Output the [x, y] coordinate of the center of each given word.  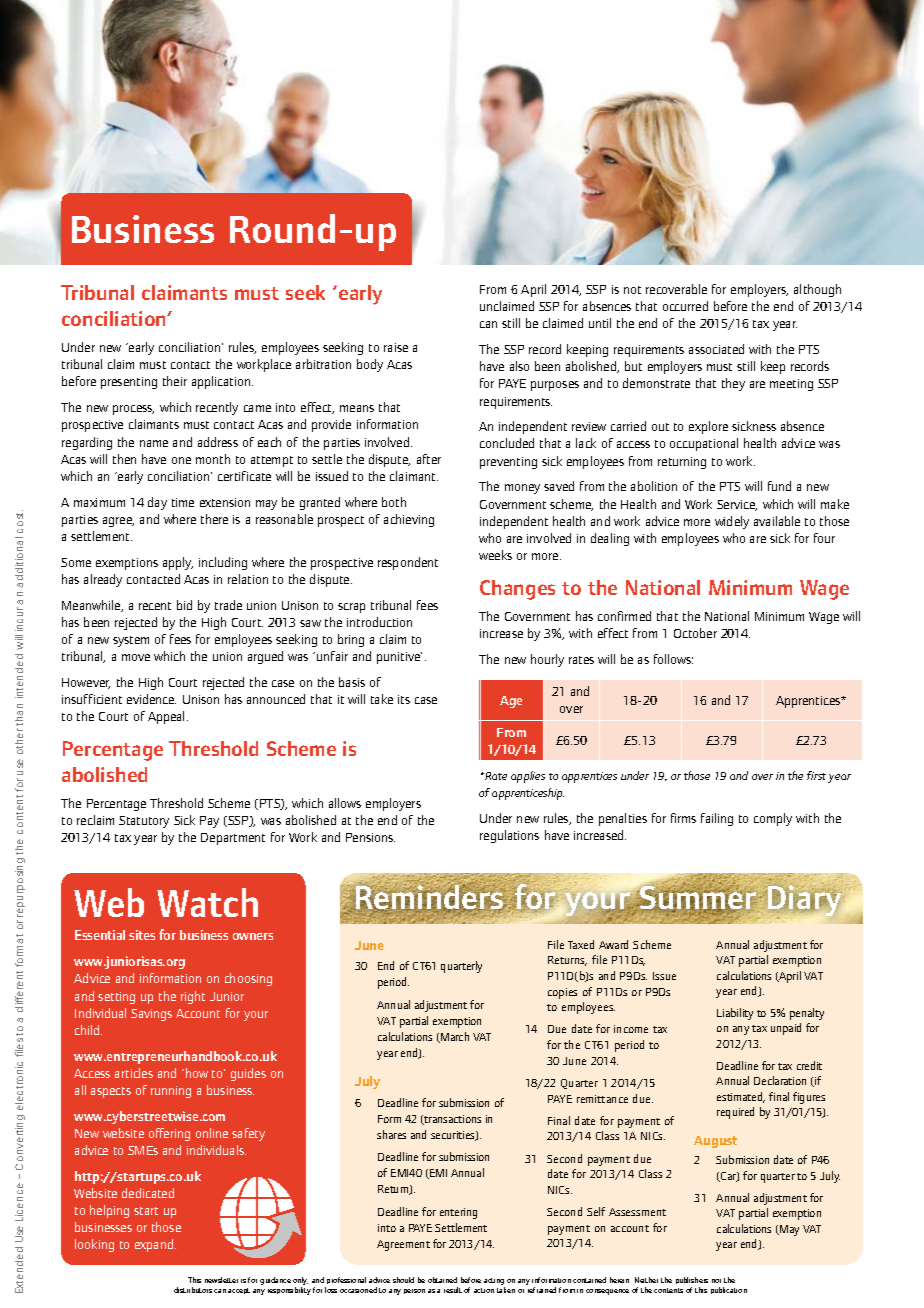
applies [528, 777]
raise [396, 347]
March [454, 1037]
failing [717, 819]
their [175, 381]
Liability [735, 1014]
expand [155, 1245]
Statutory [144, 822]
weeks [495, 555]
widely [732, 522]
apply [178, 563]
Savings [151, 1015]
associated [716, 349]
